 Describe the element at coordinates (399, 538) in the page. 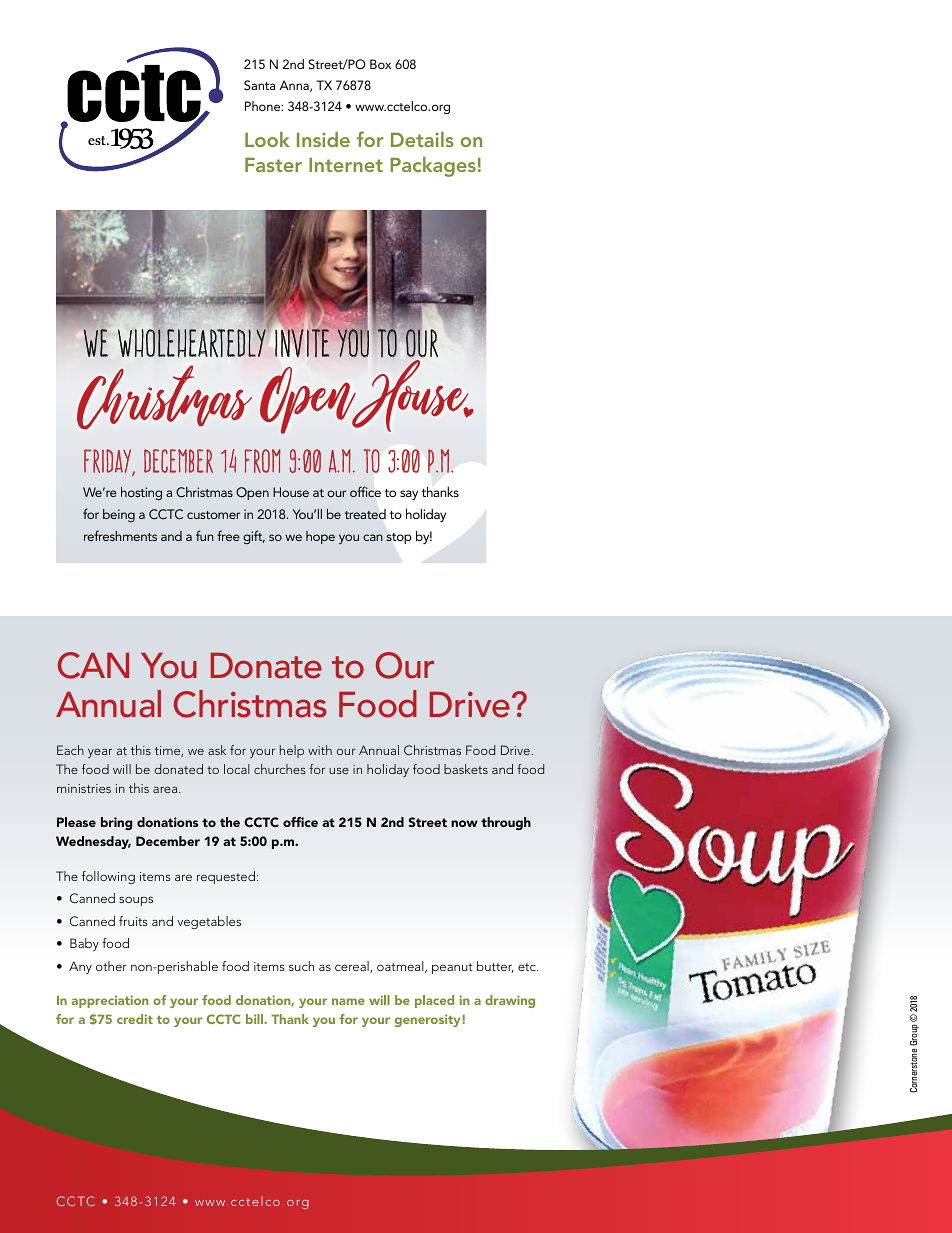

I see `stop` at that location.
